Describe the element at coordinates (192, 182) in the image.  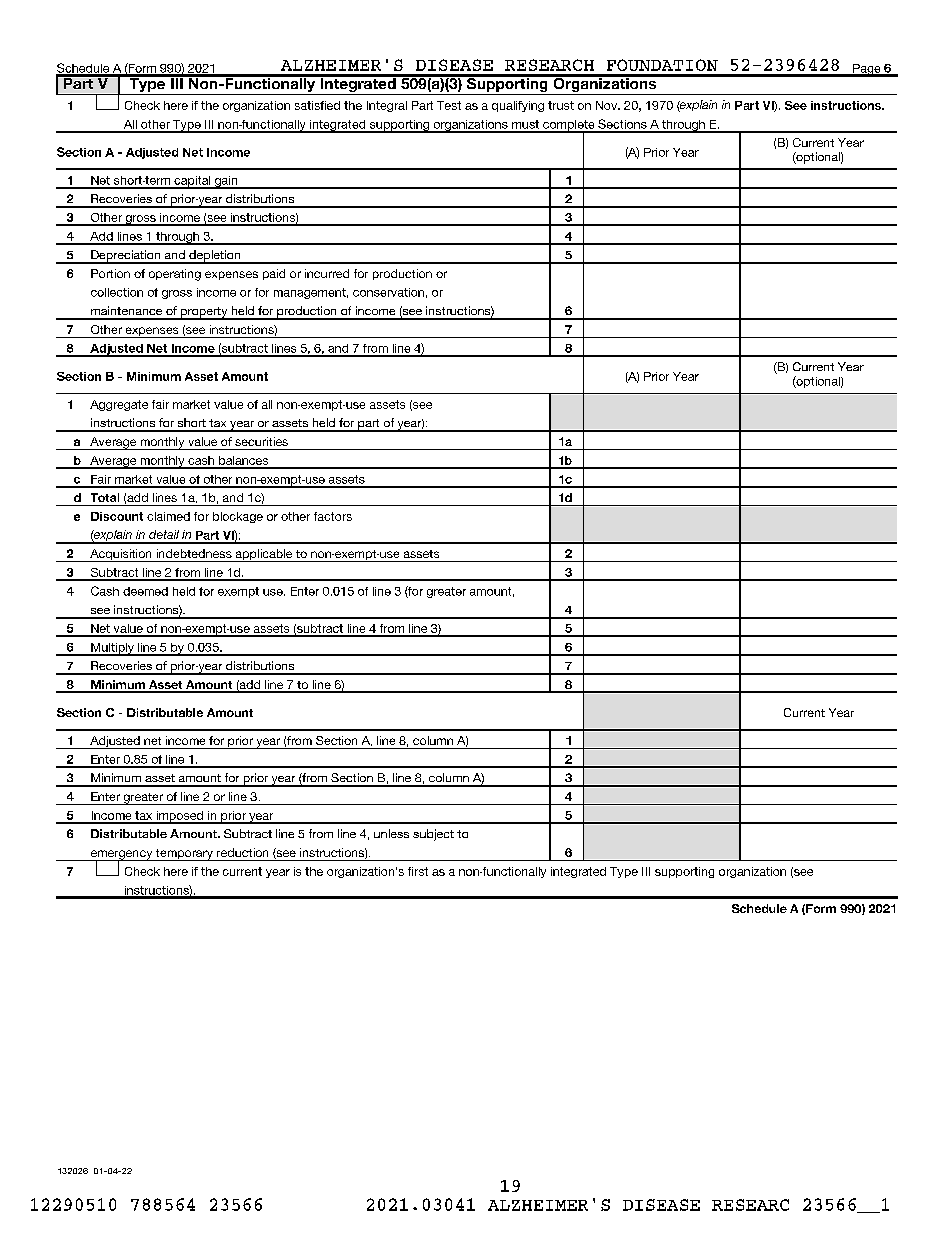
I see `capital` at that location.
